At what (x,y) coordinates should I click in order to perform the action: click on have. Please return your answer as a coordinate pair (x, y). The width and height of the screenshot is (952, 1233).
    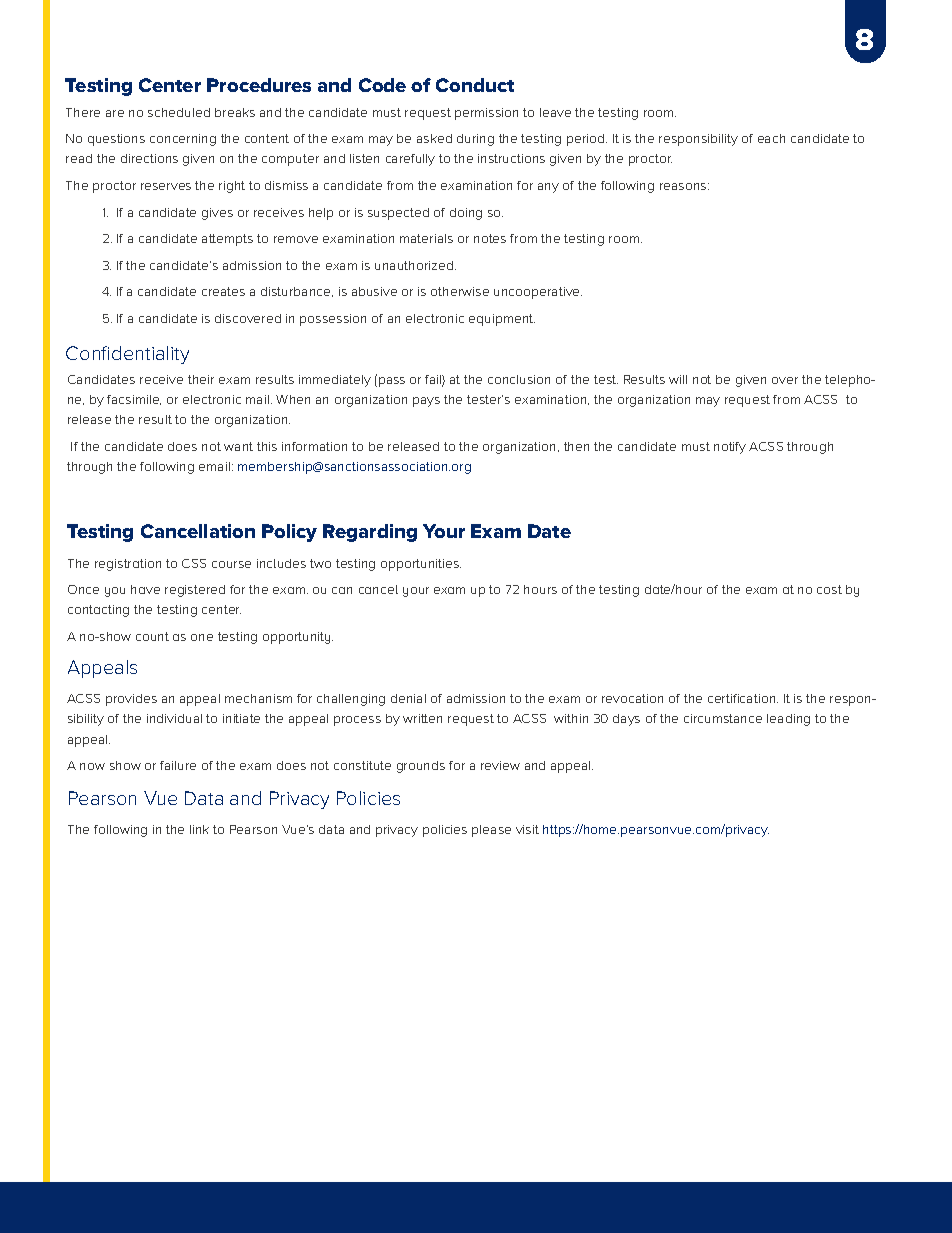
    Looking at the image, I should click on (145, 589).
